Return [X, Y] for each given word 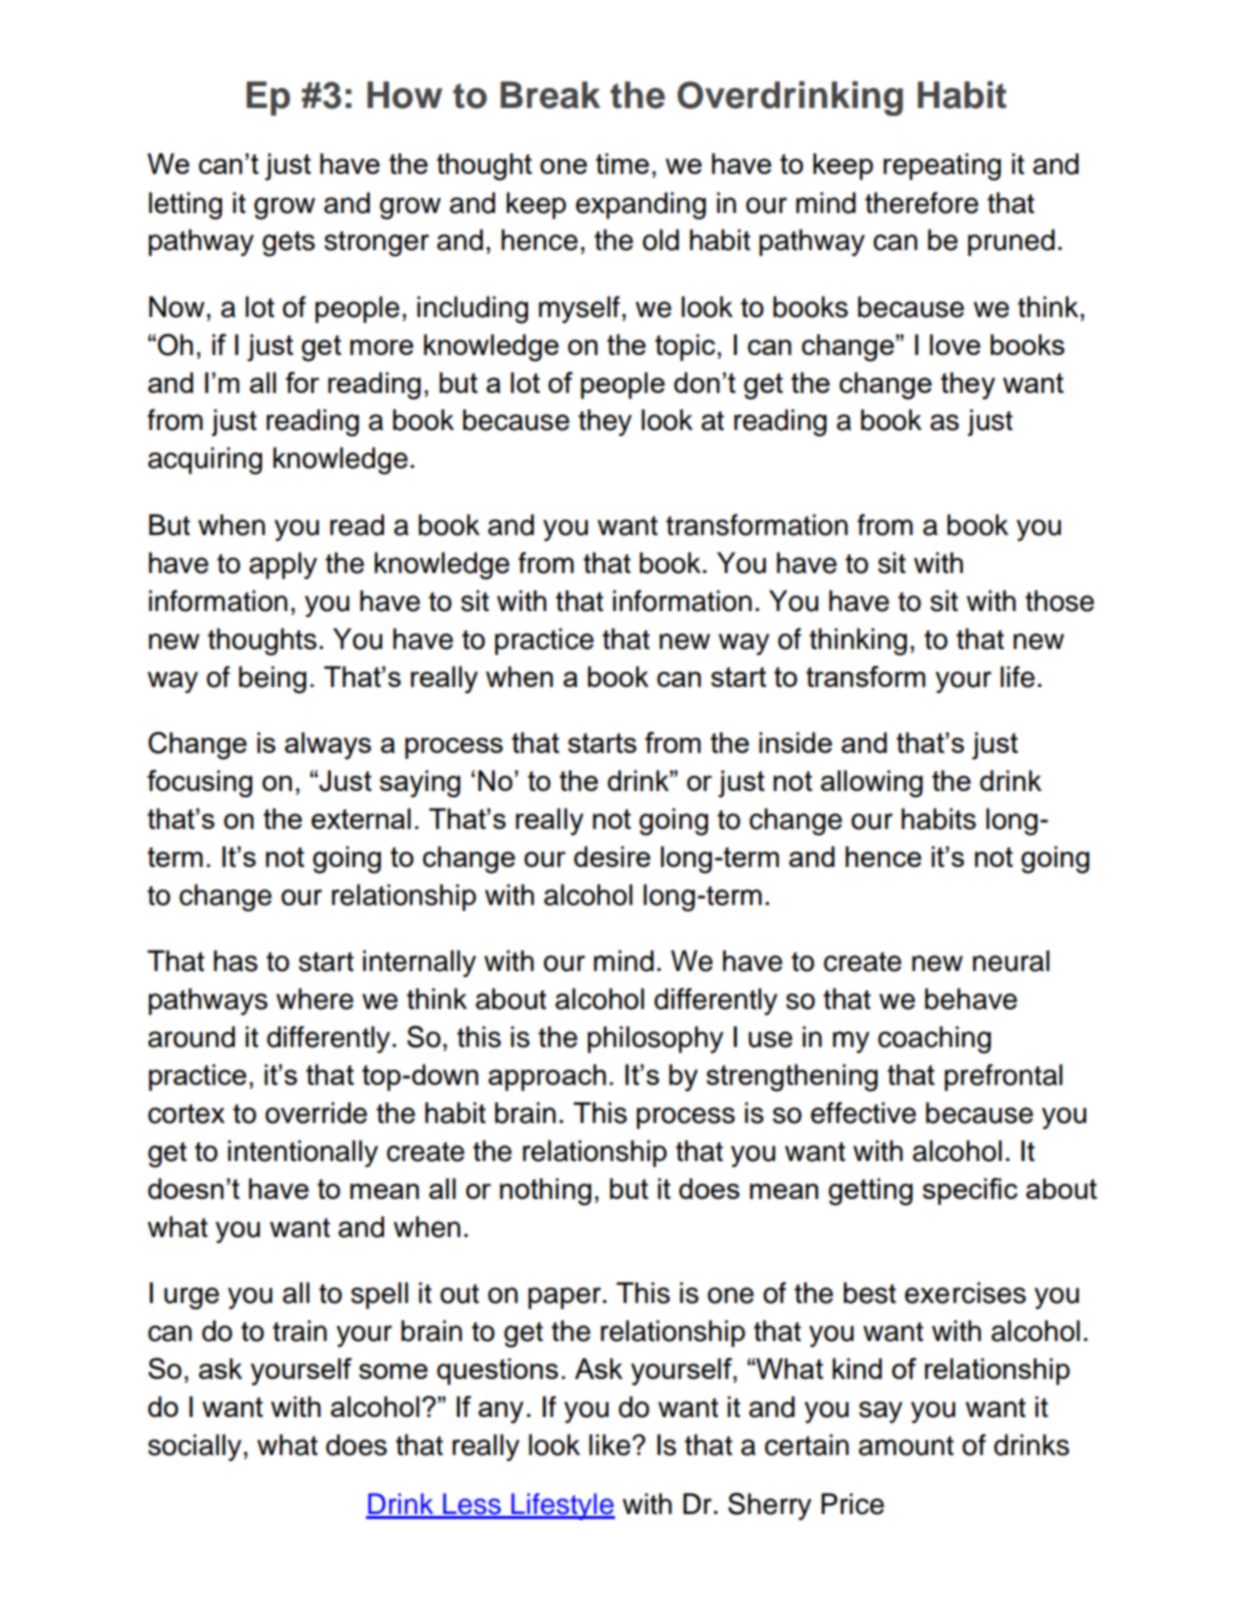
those [1059, 601]
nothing [545, 1192]
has [236, 961]
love [955, 344]
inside [795, 742]
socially [195, 1447]
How [404, 95]
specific [970, 1191]
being [272, 680]
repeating [942, 167]
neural [1011, 961]
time [622, 163]
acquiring [205, 461]
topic [686, 347]
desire [612, 856]
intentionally [303, 1153]
